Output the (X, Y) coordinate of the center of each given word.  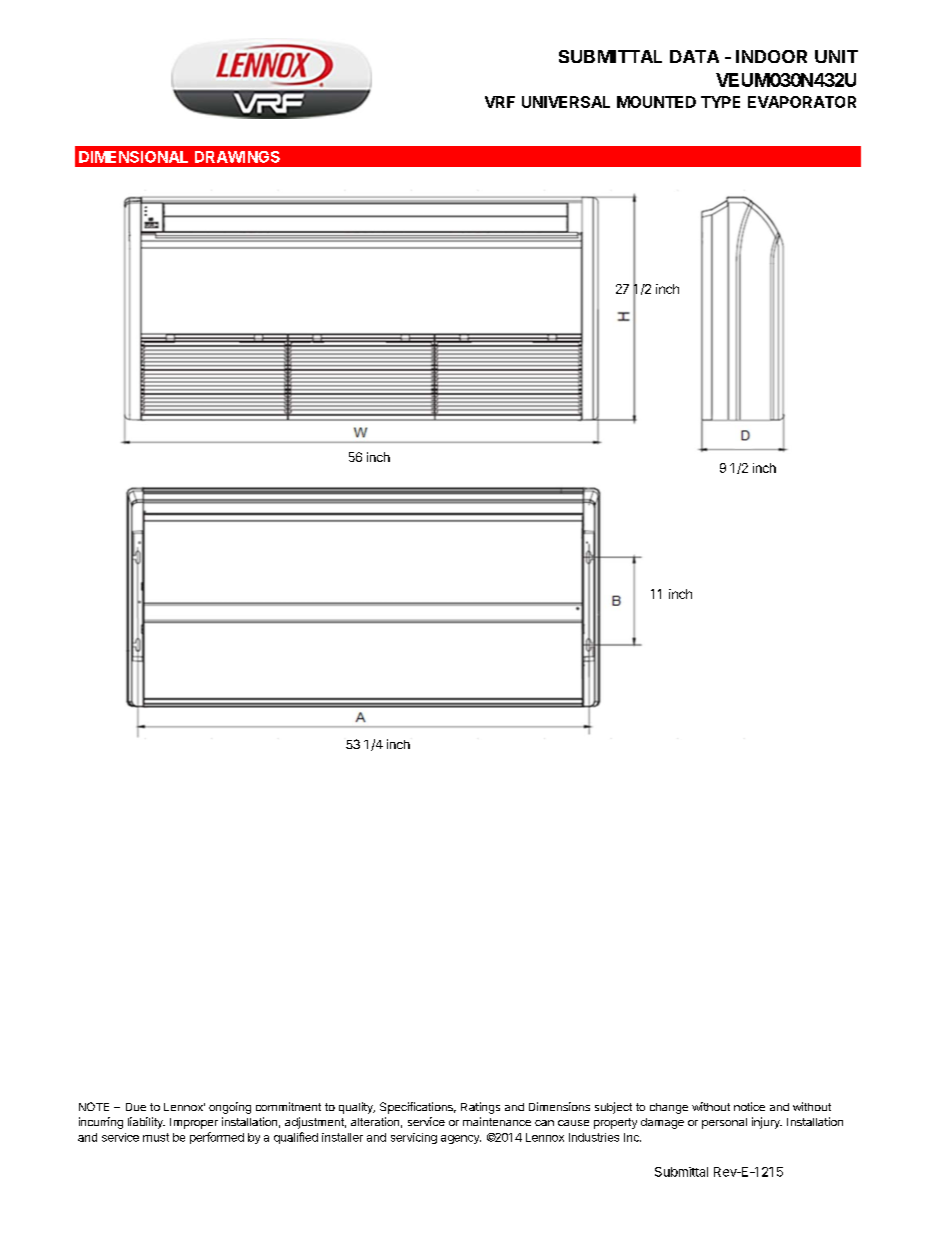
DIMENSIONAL (133, 157)
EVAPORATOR (802, 102)
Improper (194, 1123)
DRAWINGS (237, 157)
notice (749, 1106)
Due (136, 1107)
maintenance (497, 1121)
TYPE (720, 102)
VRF (500, 102)
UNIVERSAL (566, 102)
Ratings (480, 1108)
